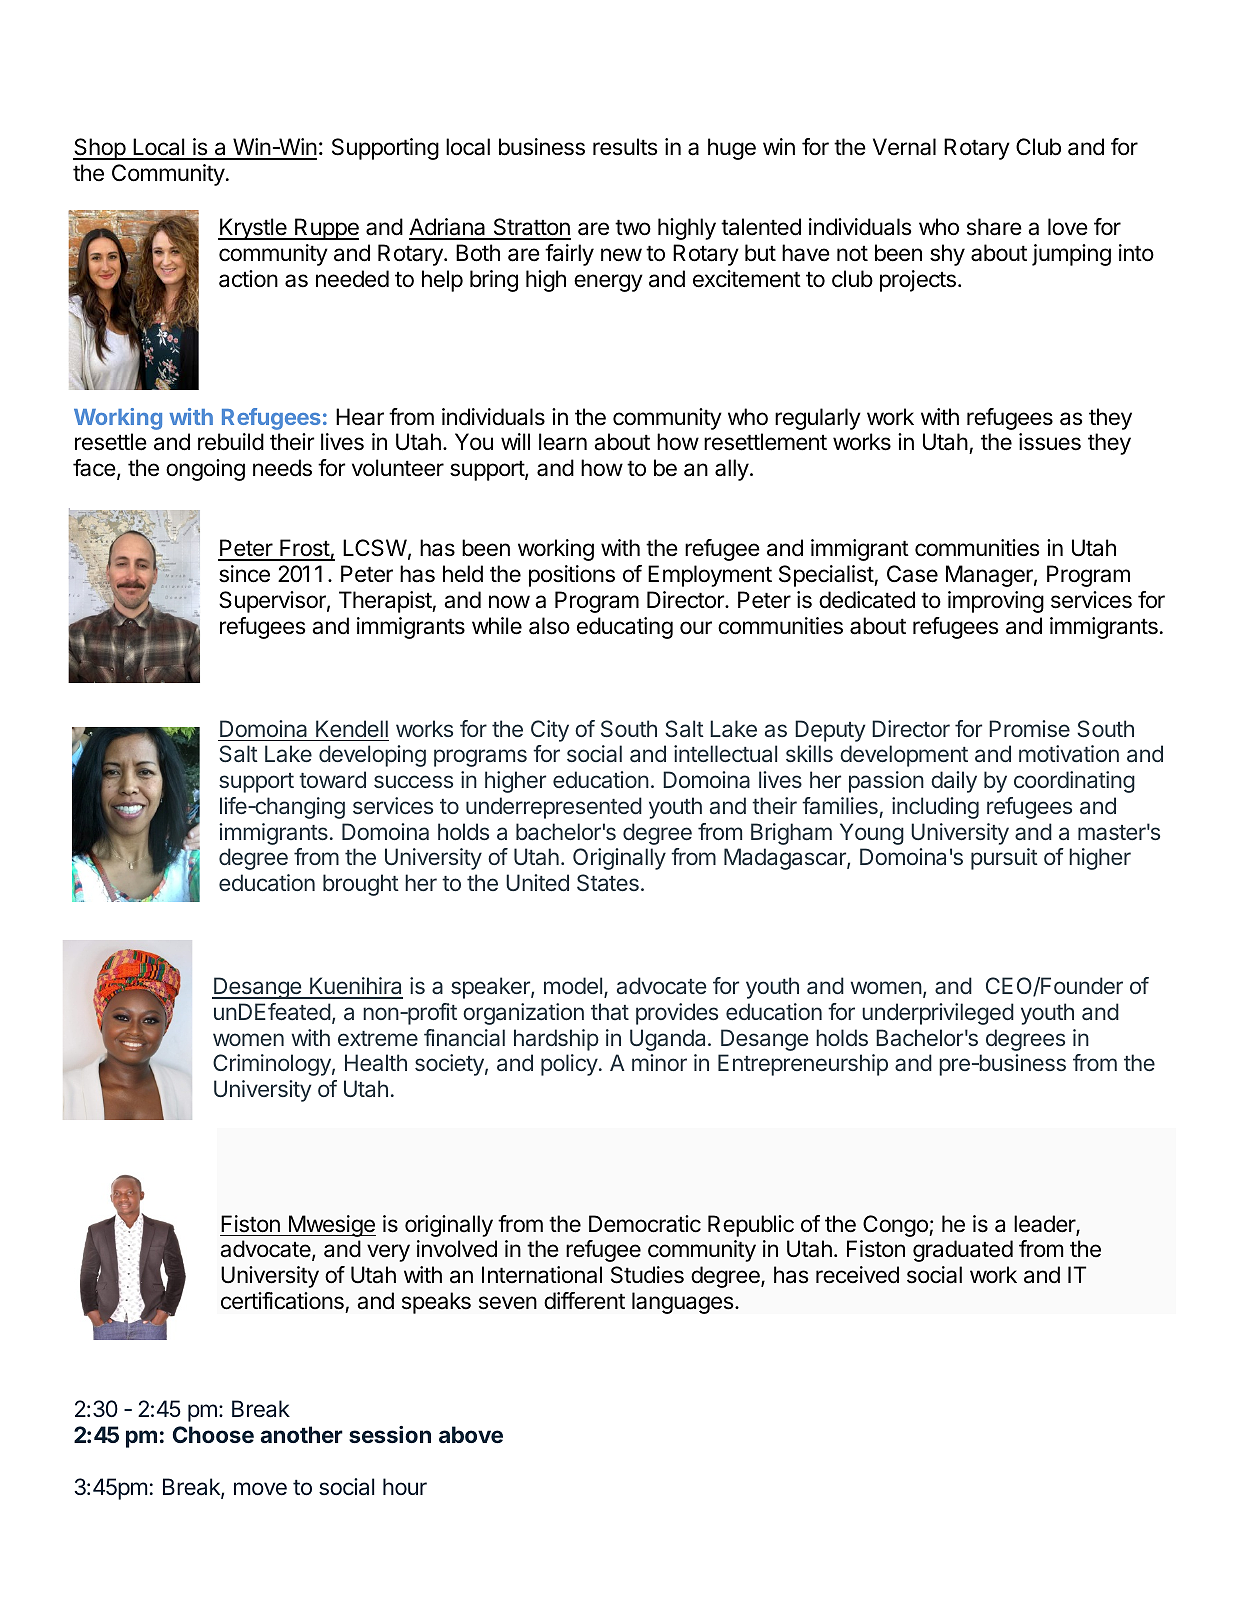  Describe the element at coordinates (213, 1434) in the image. I see `Choose` at that location.
